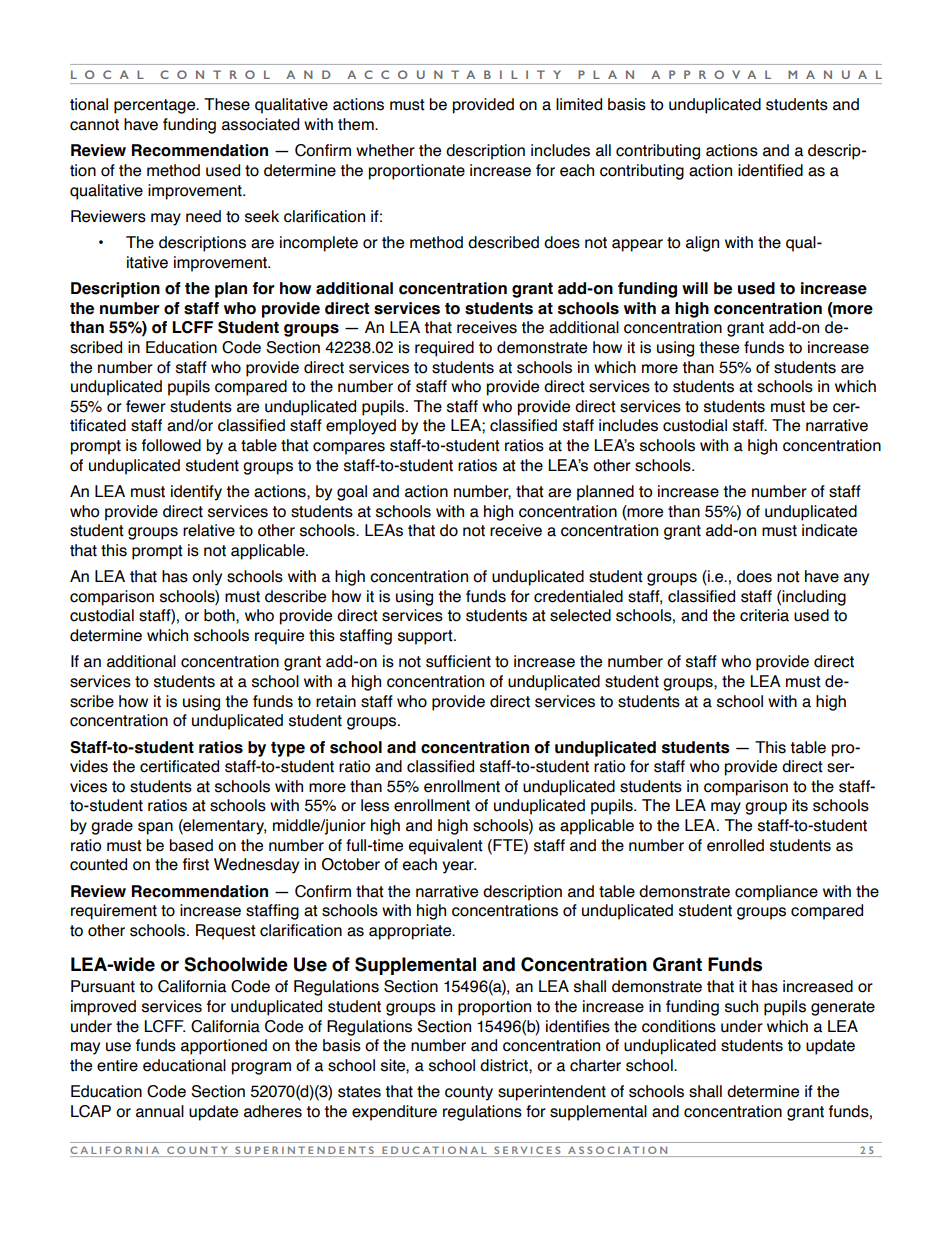 This screenshot has width=952, height=1233. Describe the element at coordinates (220, 615) in the screenshot. I see `both` at that location.
